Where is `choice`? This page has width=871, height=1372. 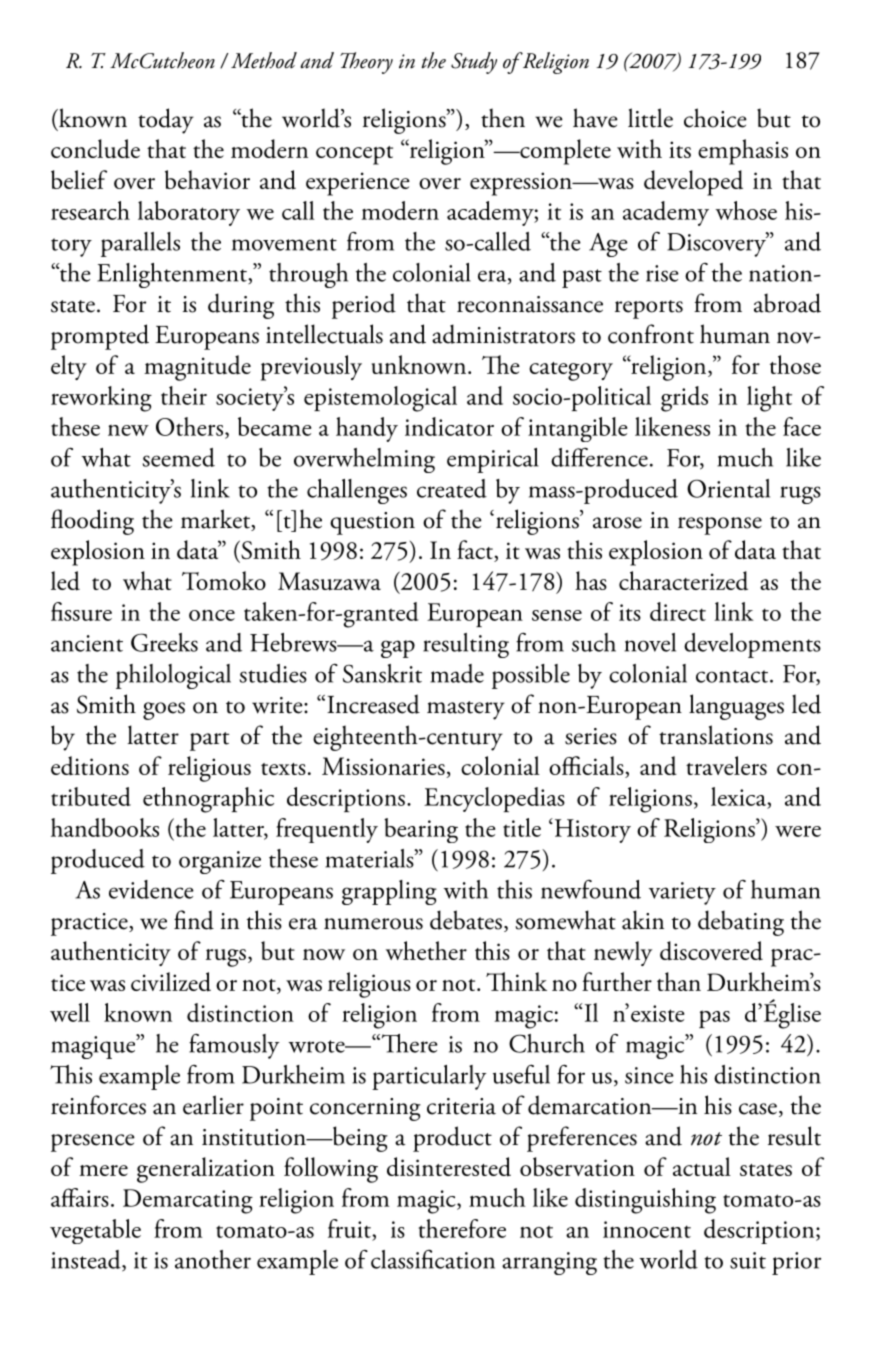
choice is located at coordinates (715, 118).
